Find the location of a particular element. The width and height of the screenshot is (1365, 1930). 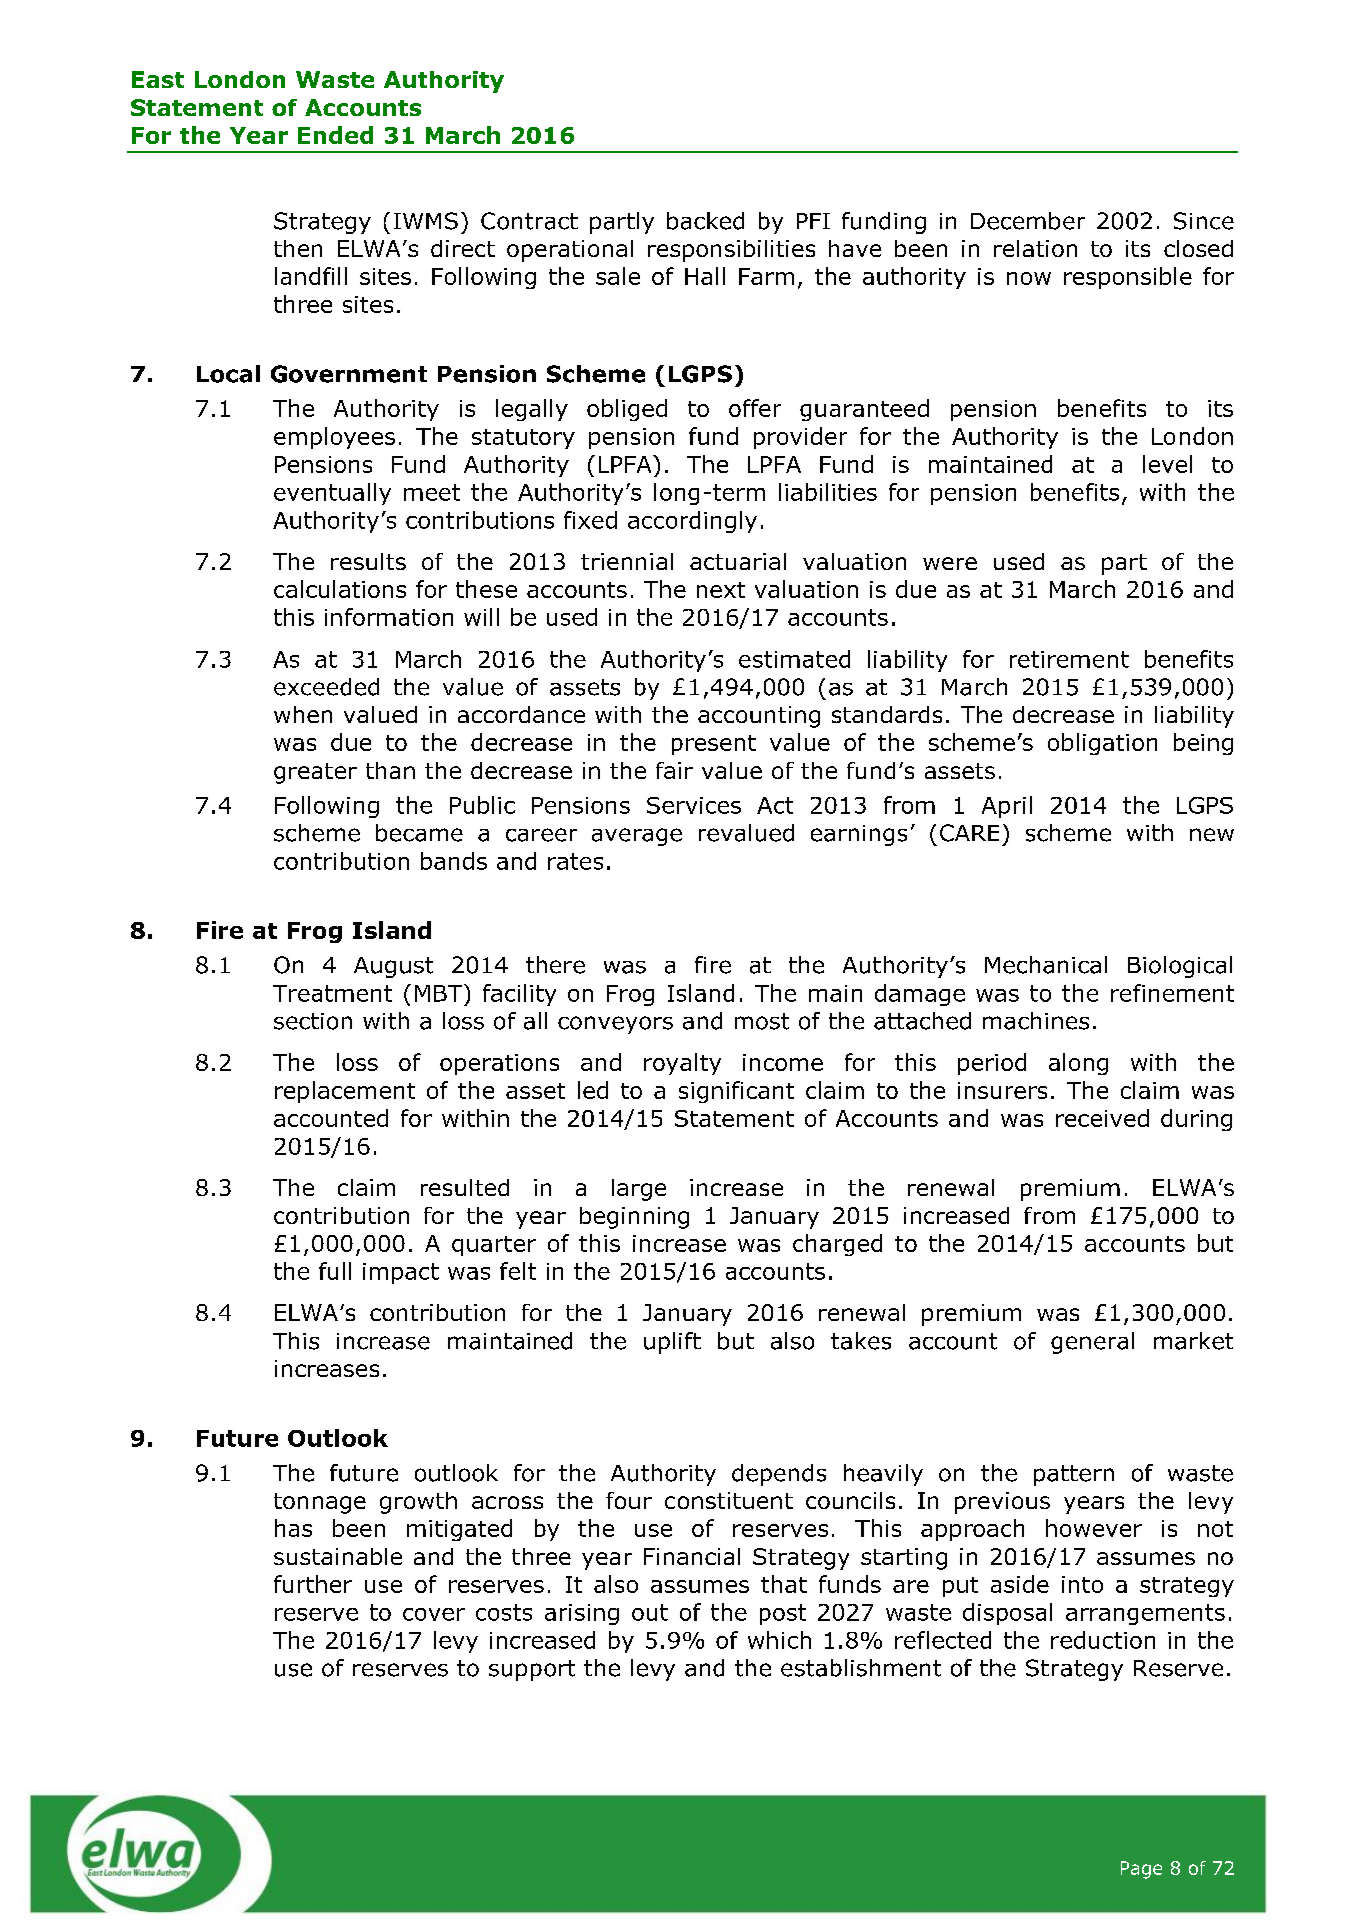

Ended is located at coordinates (335, 135).
